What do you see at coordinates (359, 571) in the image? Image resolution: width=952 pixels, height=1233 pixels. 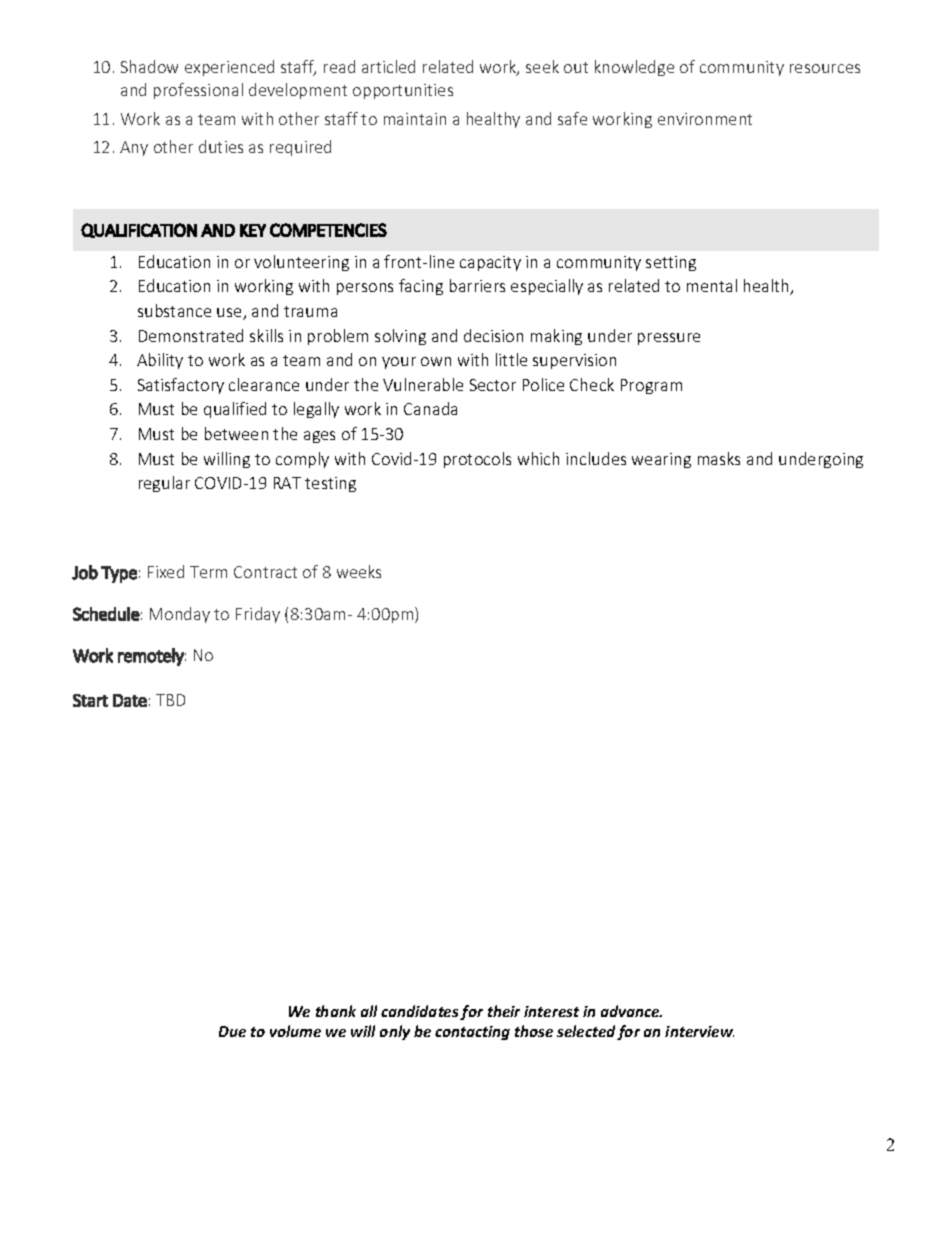 I see `weeks` at bounding box center [359, 571].
